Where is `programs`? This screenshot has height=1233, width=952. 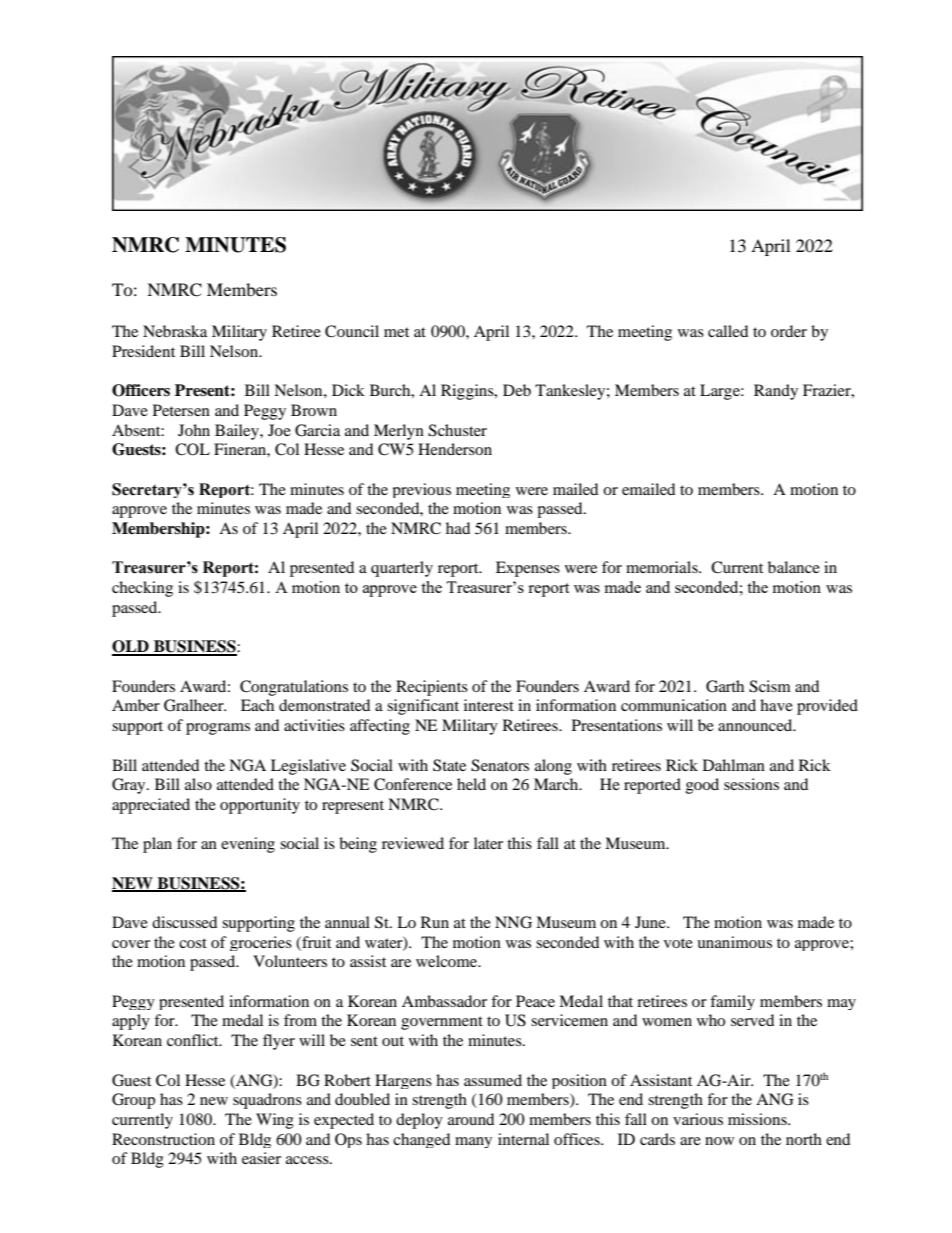
programs is located at coordinates (218, 729).
